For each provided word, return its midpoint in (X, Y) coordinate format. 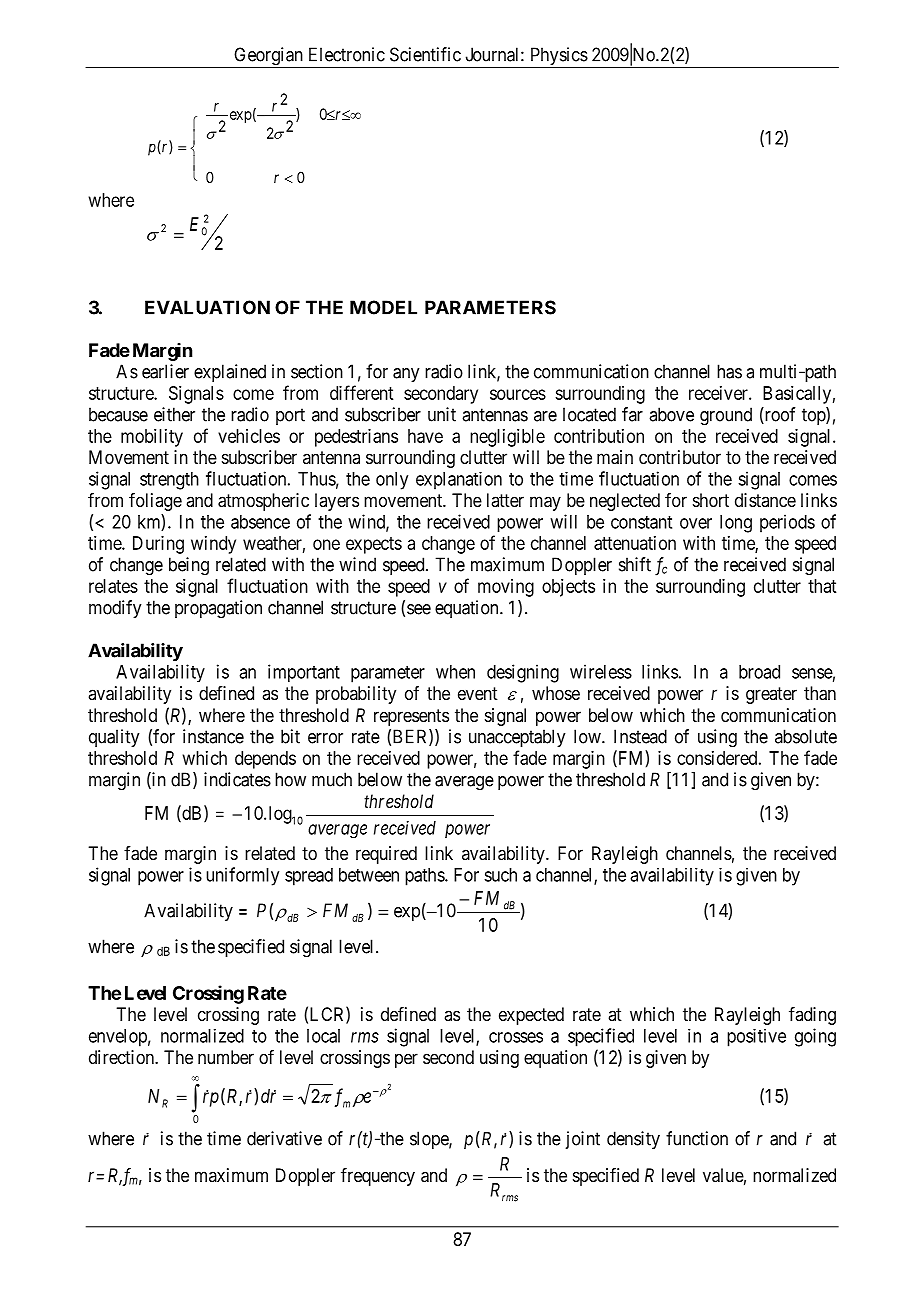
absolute (806, 736)
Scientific (425, 54)
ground (726, 416)
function (697, 1138)
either (174, 414)
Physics (558, 57)
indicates (237, 779)
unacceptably (517, 738)
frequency (378, 1177)
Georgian (268, 57)
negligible (507, 438)
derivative (284, 1138)
